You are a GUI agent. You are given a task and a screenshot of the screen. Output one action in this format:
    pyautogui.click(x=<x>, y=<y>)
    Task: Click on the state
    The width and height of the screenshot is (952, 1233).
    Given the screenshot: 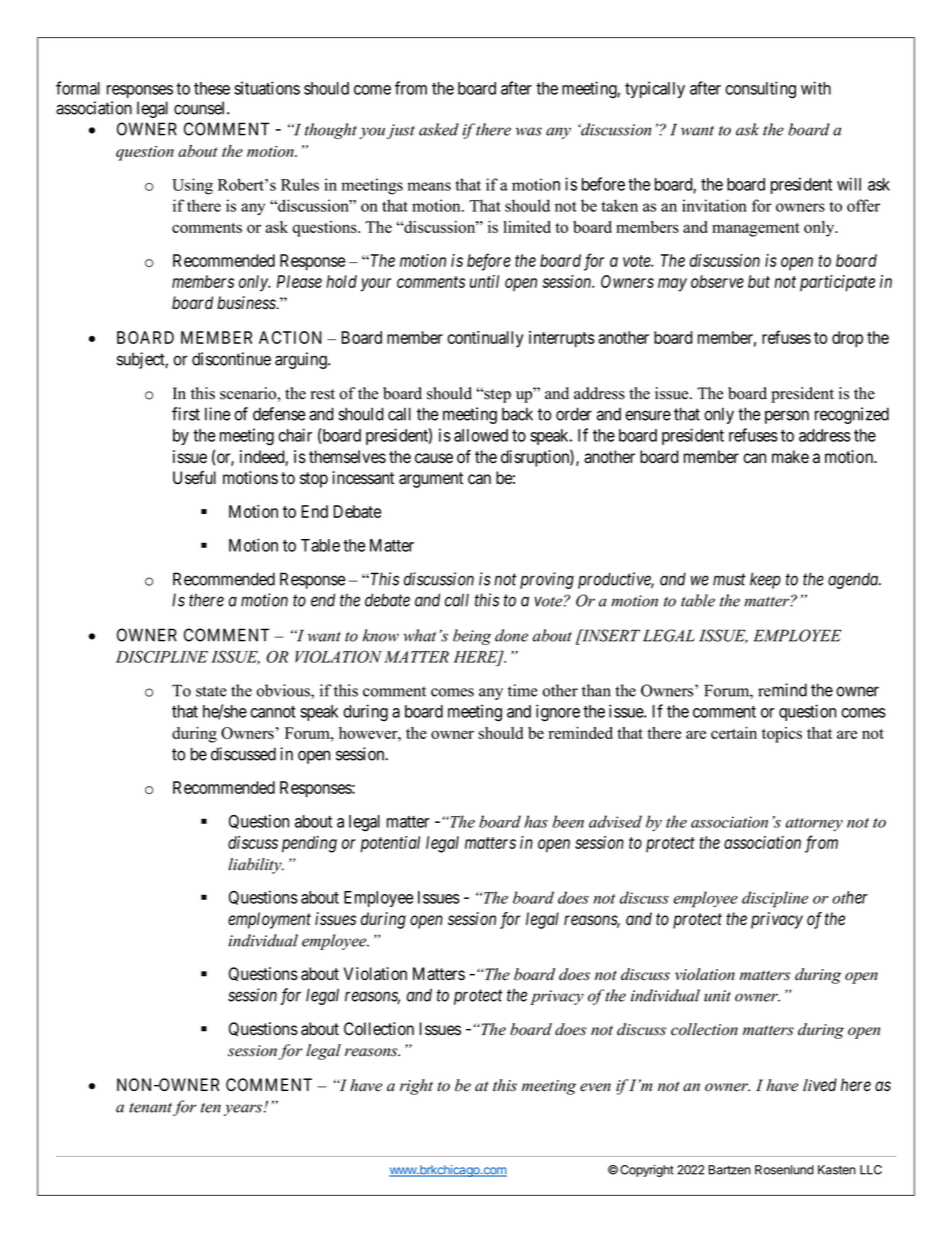 What is the action you would take?
    pyautogui.click(x=211, y=691)
